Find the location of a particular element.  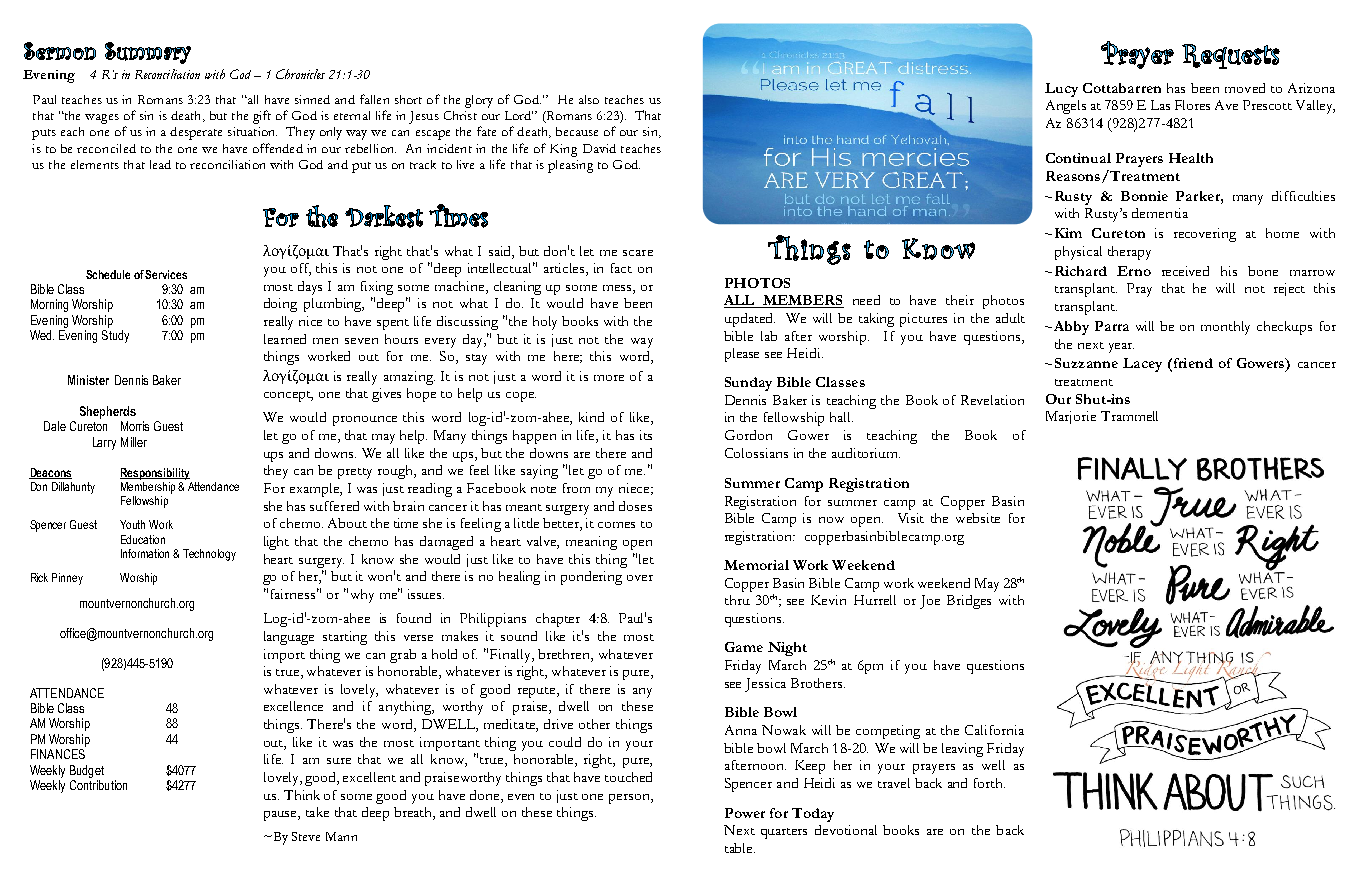

gift is located at coordinates (262, 117).
